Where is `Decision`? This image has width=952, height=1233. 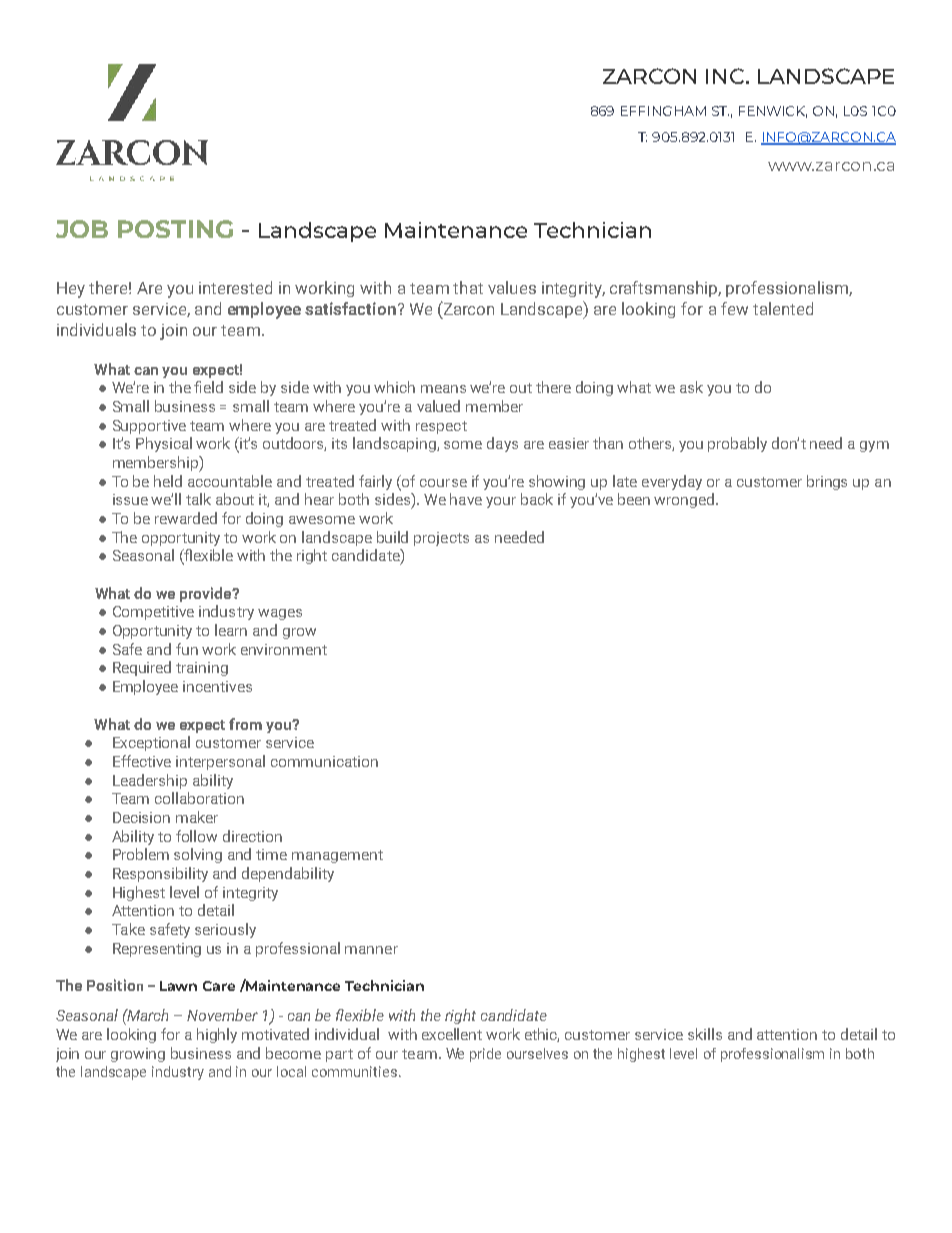 Decision is located at coordinates (141, 817).
